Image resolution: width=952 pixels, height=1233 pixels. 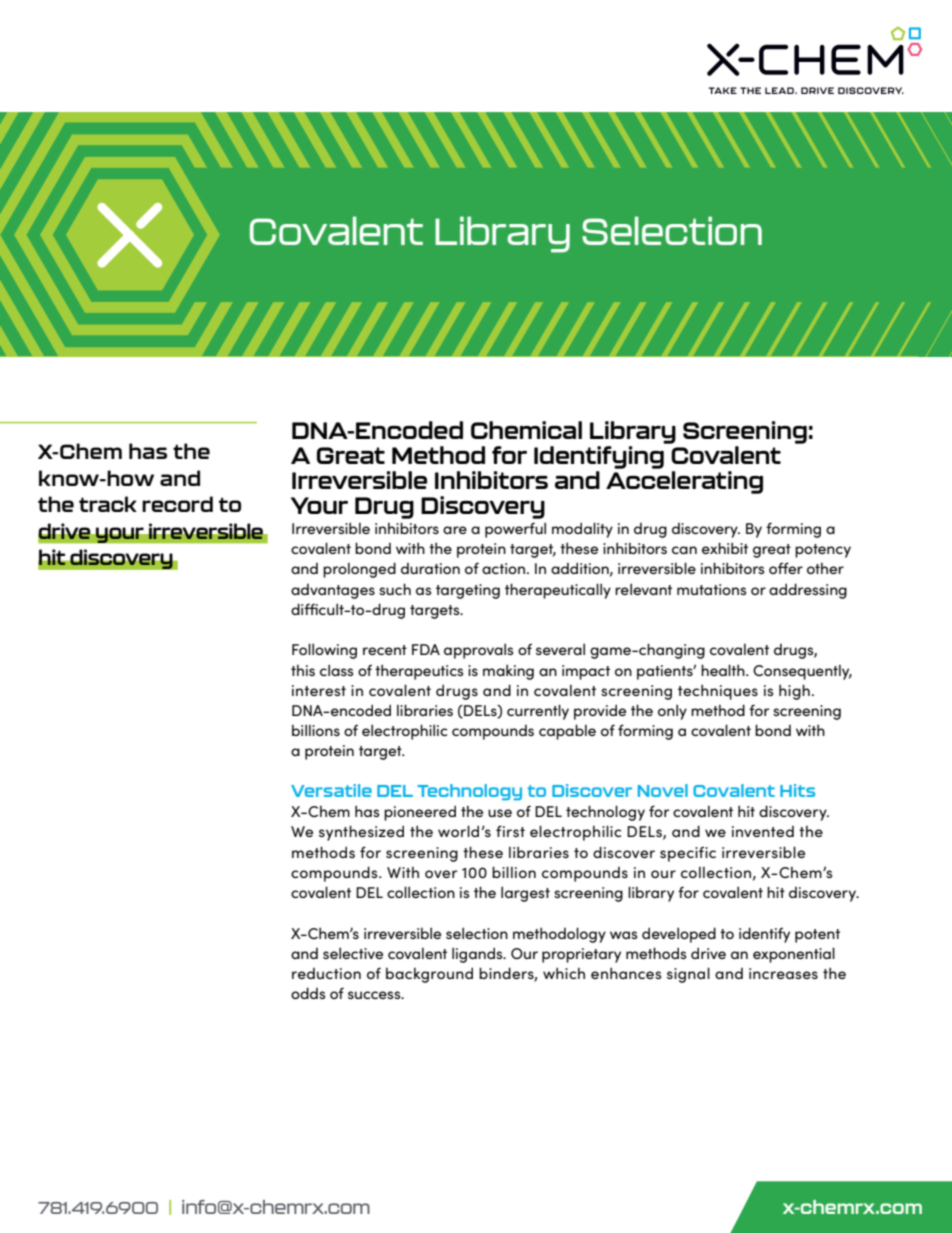 What do you see at coordinates (308, 993) in the screenshot?
I see `odds` at bounding box center [308, 993].
